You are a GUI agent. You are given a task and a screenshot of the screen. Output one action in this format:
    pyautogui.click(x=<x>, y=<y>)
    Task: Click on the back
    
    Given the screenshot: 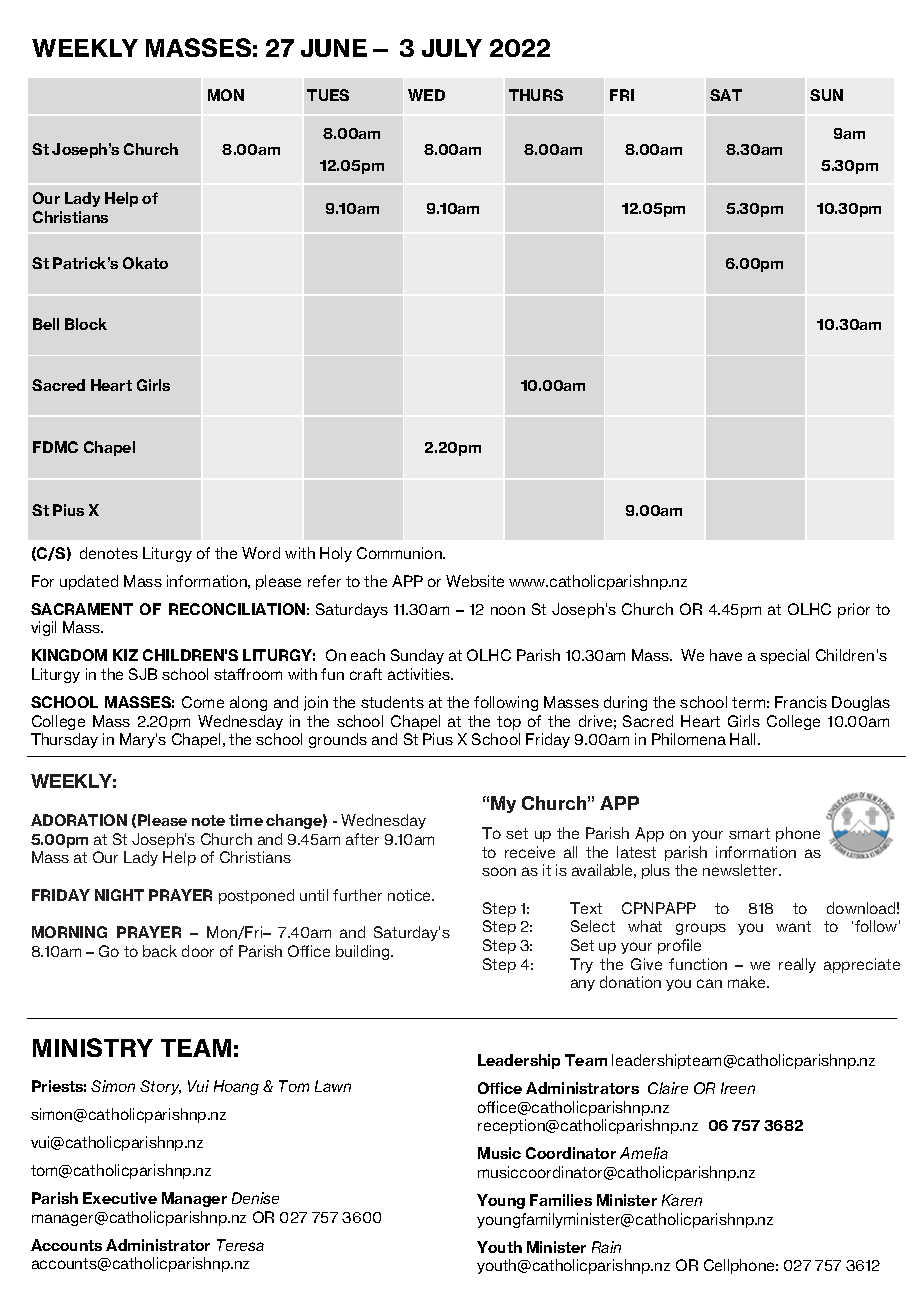 What is the action you would take?
    pyautogui.click(x=160, y=951)
